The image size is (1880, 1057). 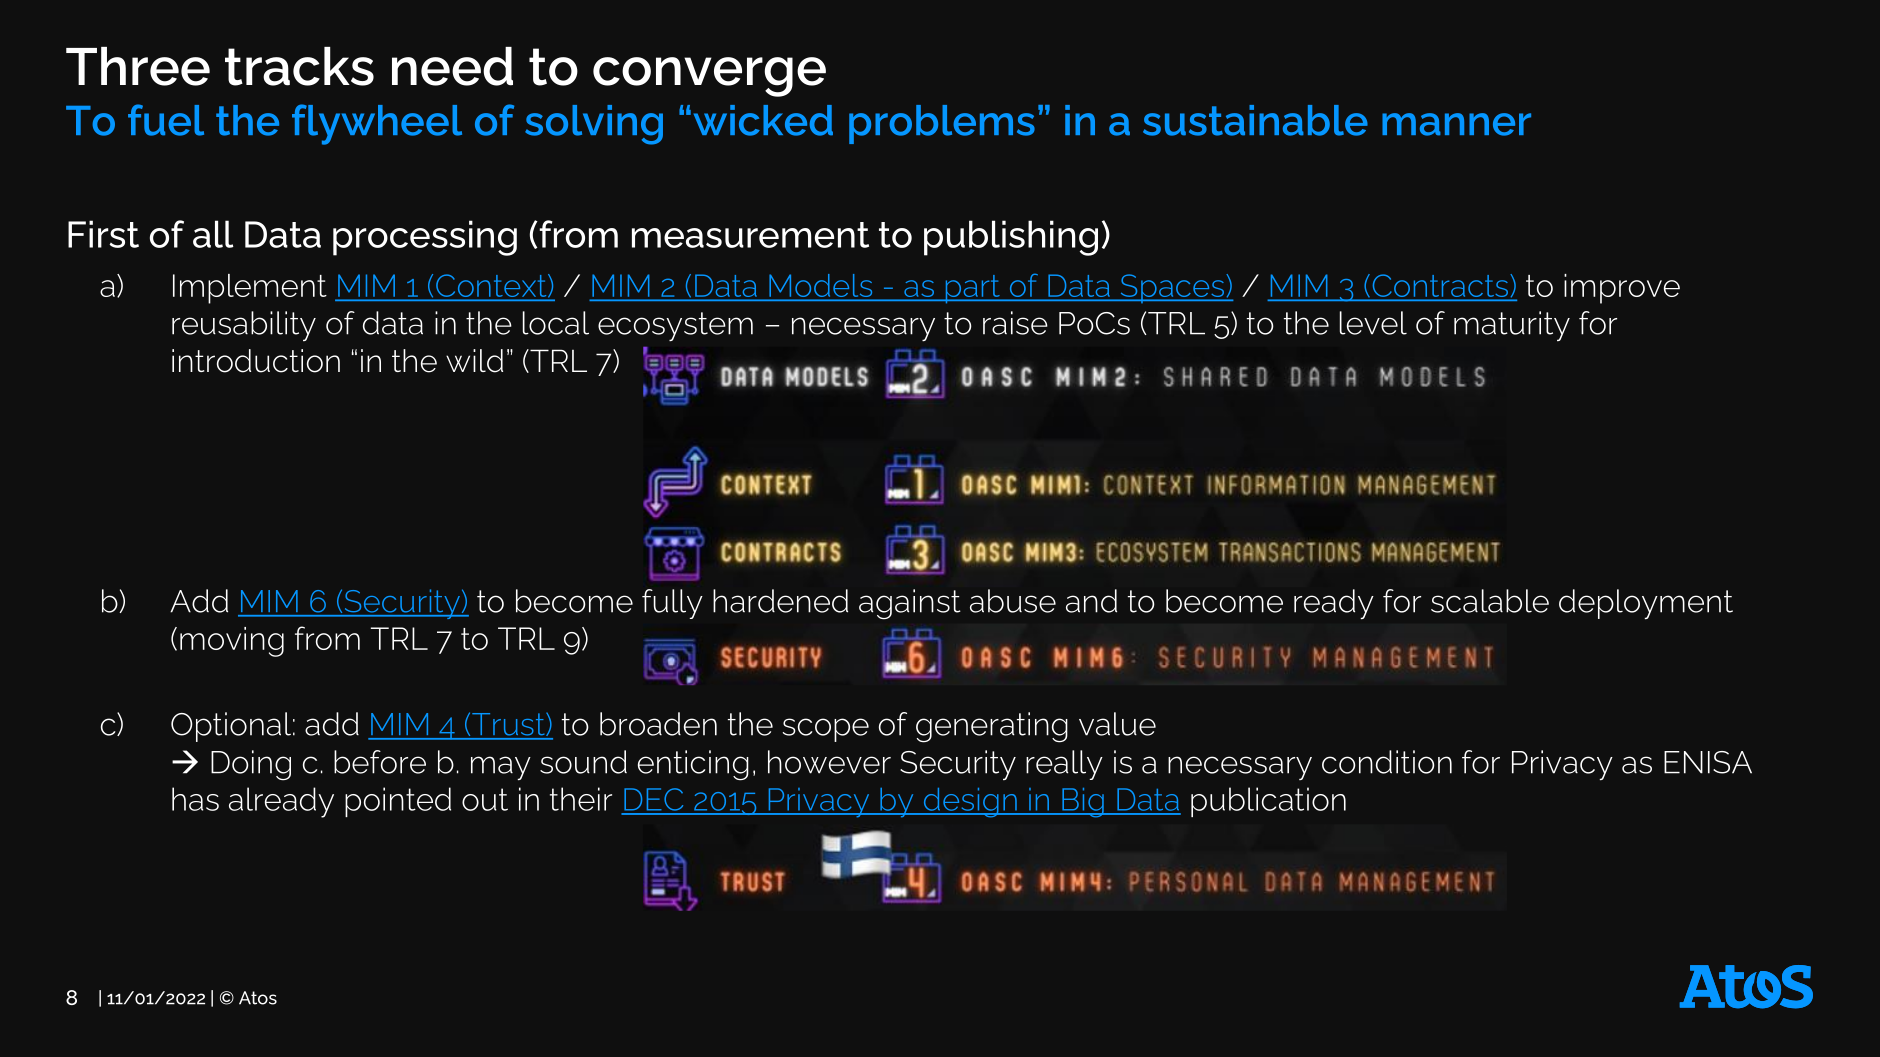 I want to click on Doing, so click(x=251, y=765).
